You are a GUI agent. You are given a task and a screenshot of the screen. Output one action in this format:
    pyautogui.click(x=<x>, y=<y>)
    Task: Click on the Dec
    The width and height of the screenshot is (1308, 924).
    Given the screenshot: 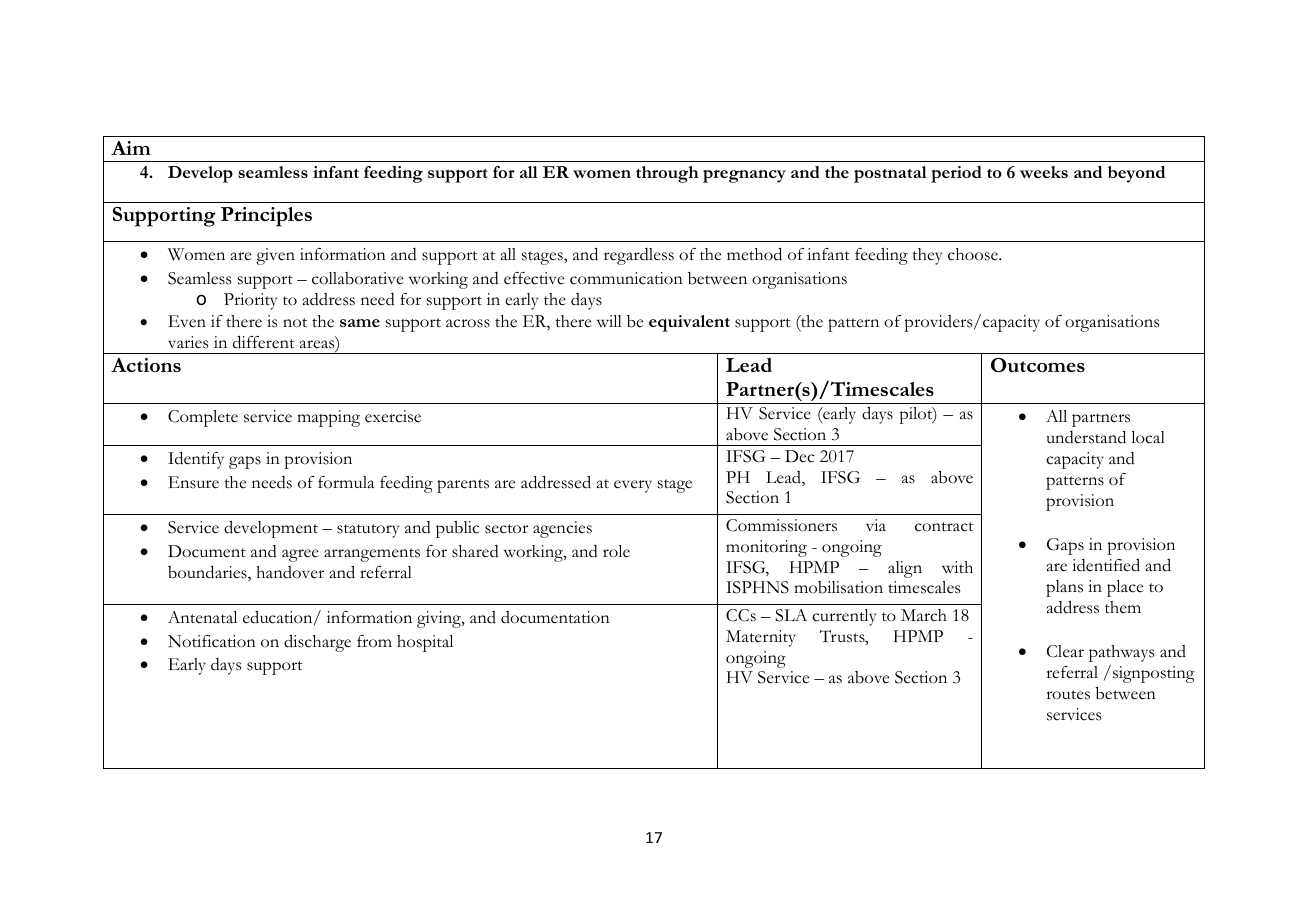 What is the action you would take?
    pyautogui.click(x=799, y=456)
